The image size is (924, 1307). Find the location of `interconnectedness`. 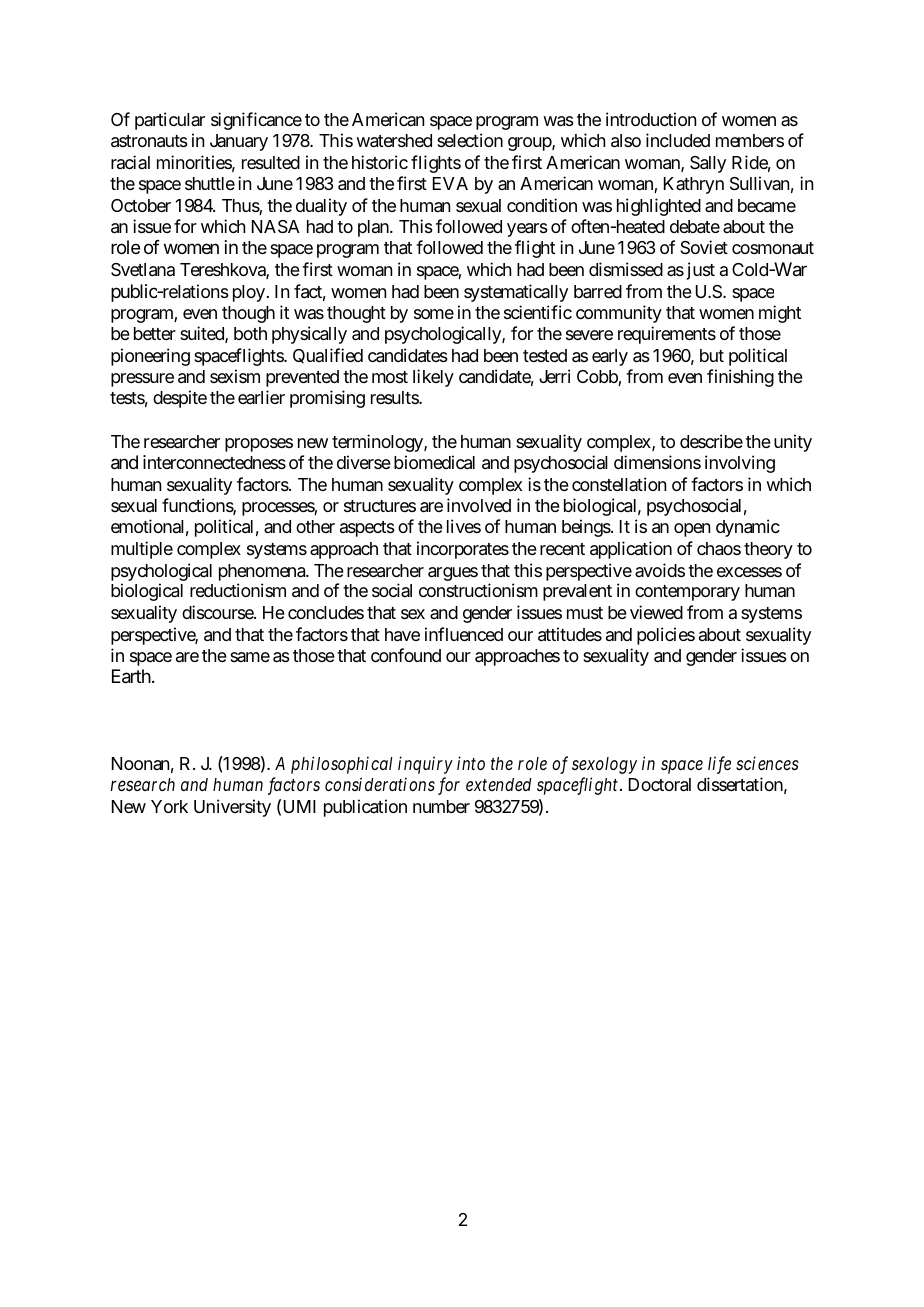

interconnectedness is located at coordinates (214, 462).
